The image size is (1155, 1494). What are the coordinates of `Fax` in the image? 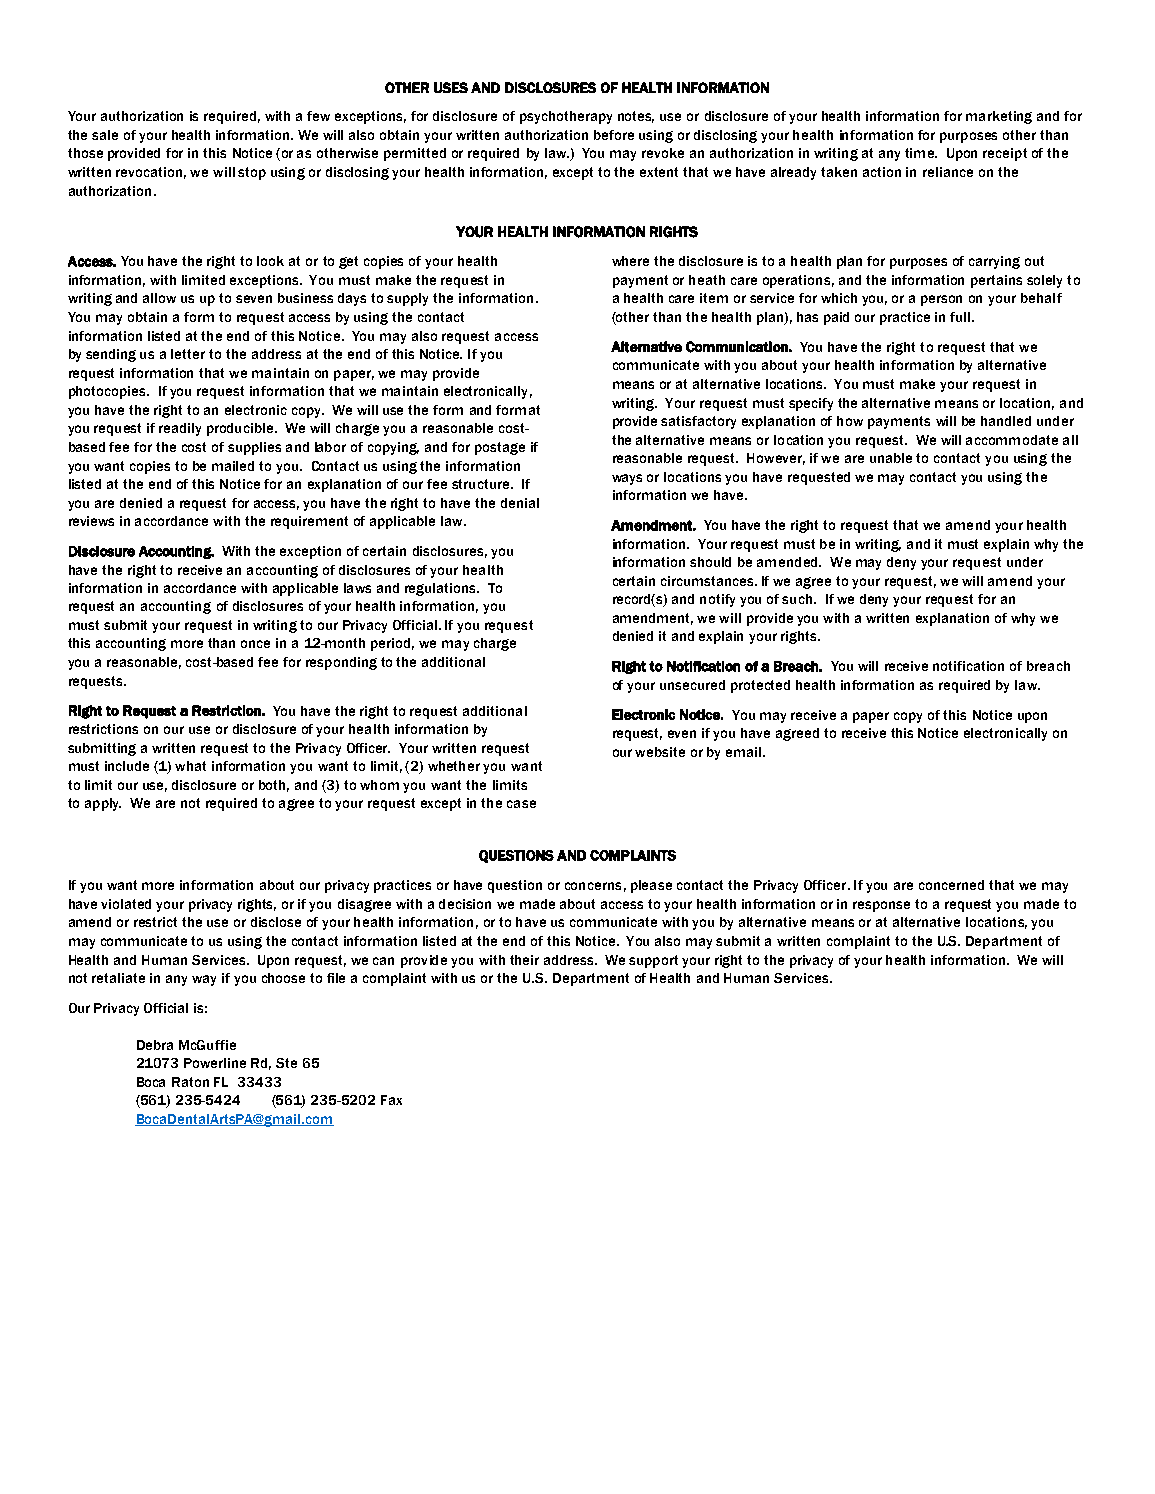 It's located at (391, 1100).
